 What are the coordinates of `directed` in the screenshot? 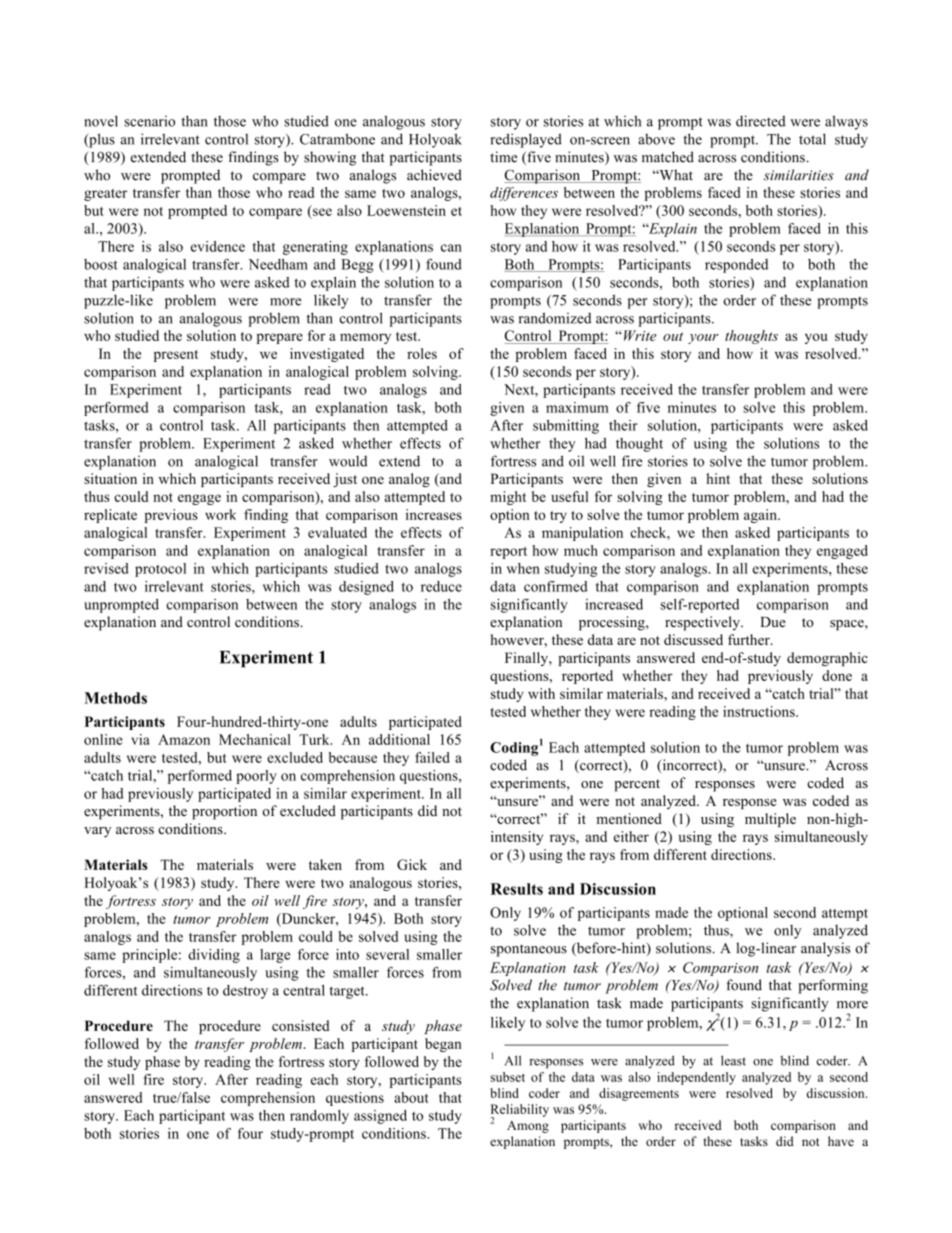 It's located at (761, 121).
